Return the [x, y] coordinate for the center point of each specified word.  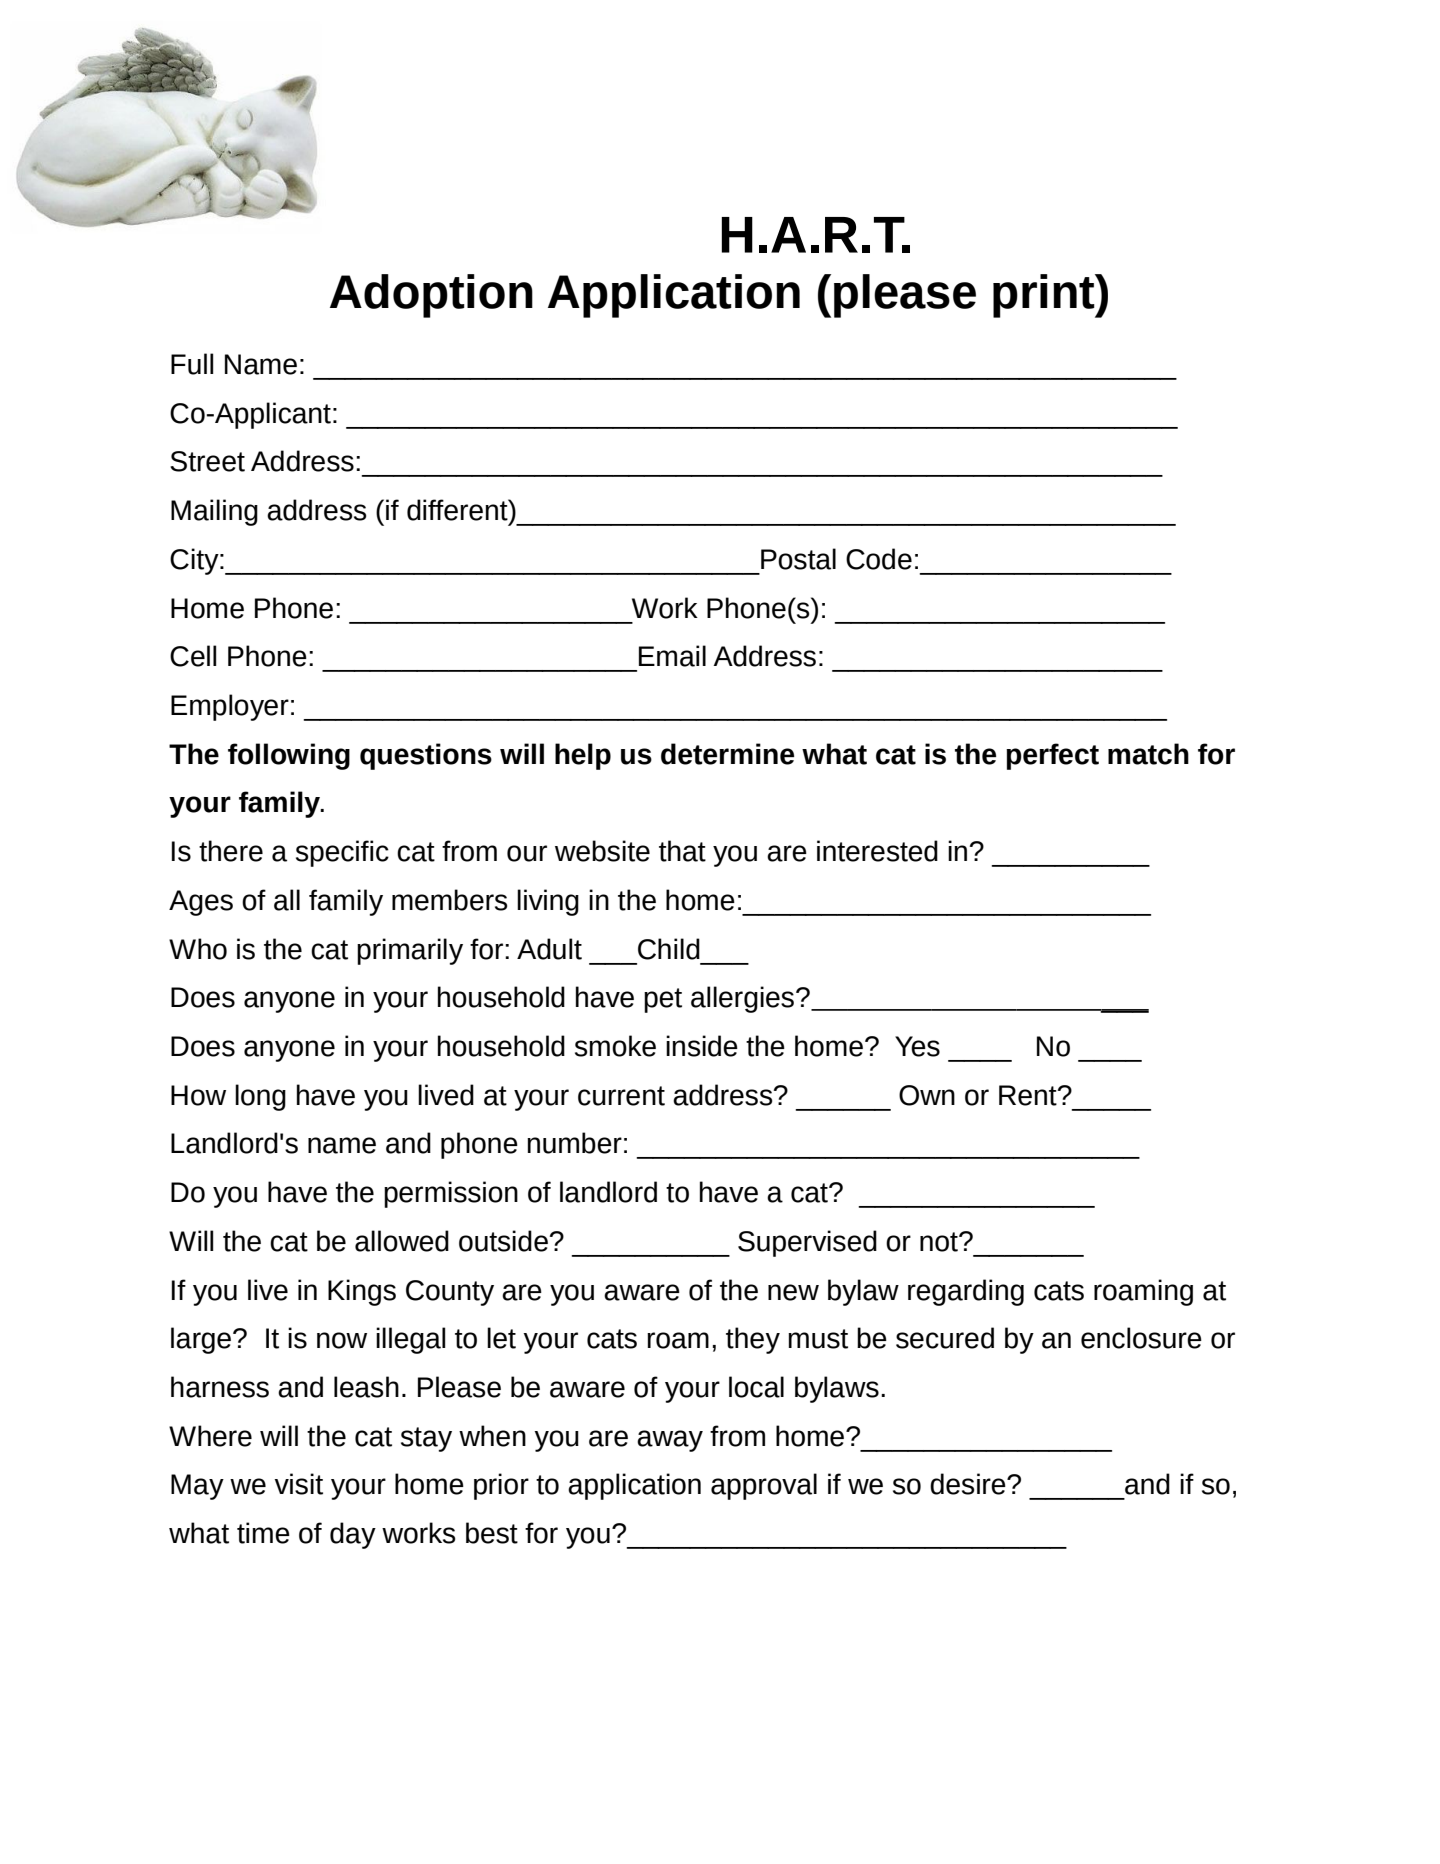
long [260, 1097]
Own [927, 1095]
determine [727, 754]
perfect [1052, 756]
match [1148, 754]
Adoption [431, 296]
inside [702, 1046]
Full [192, 364]
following [289, 756]
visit [298, 1484]
